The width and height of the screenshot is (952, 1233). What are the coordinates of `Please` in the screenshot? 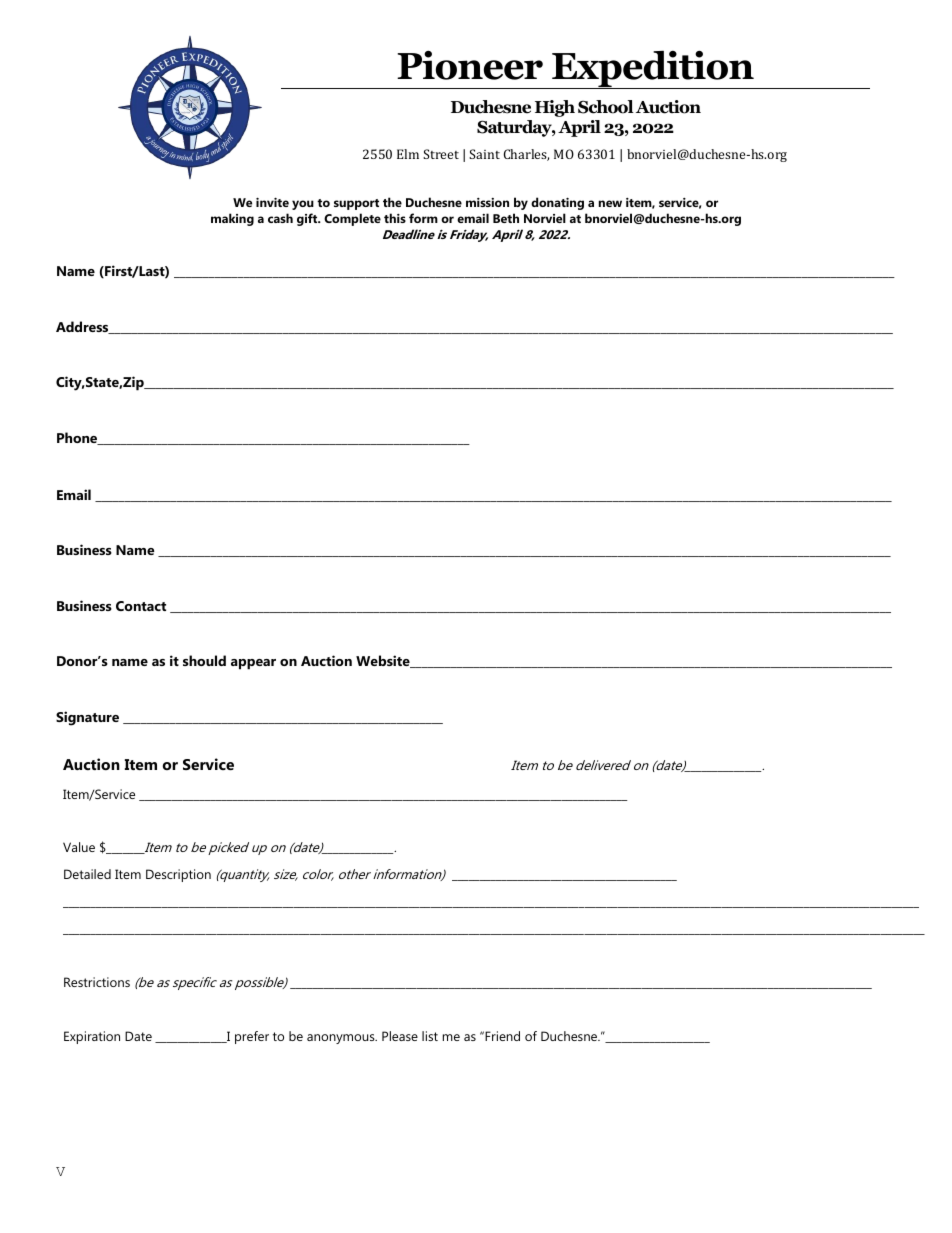 It's located at (400, 1036).
